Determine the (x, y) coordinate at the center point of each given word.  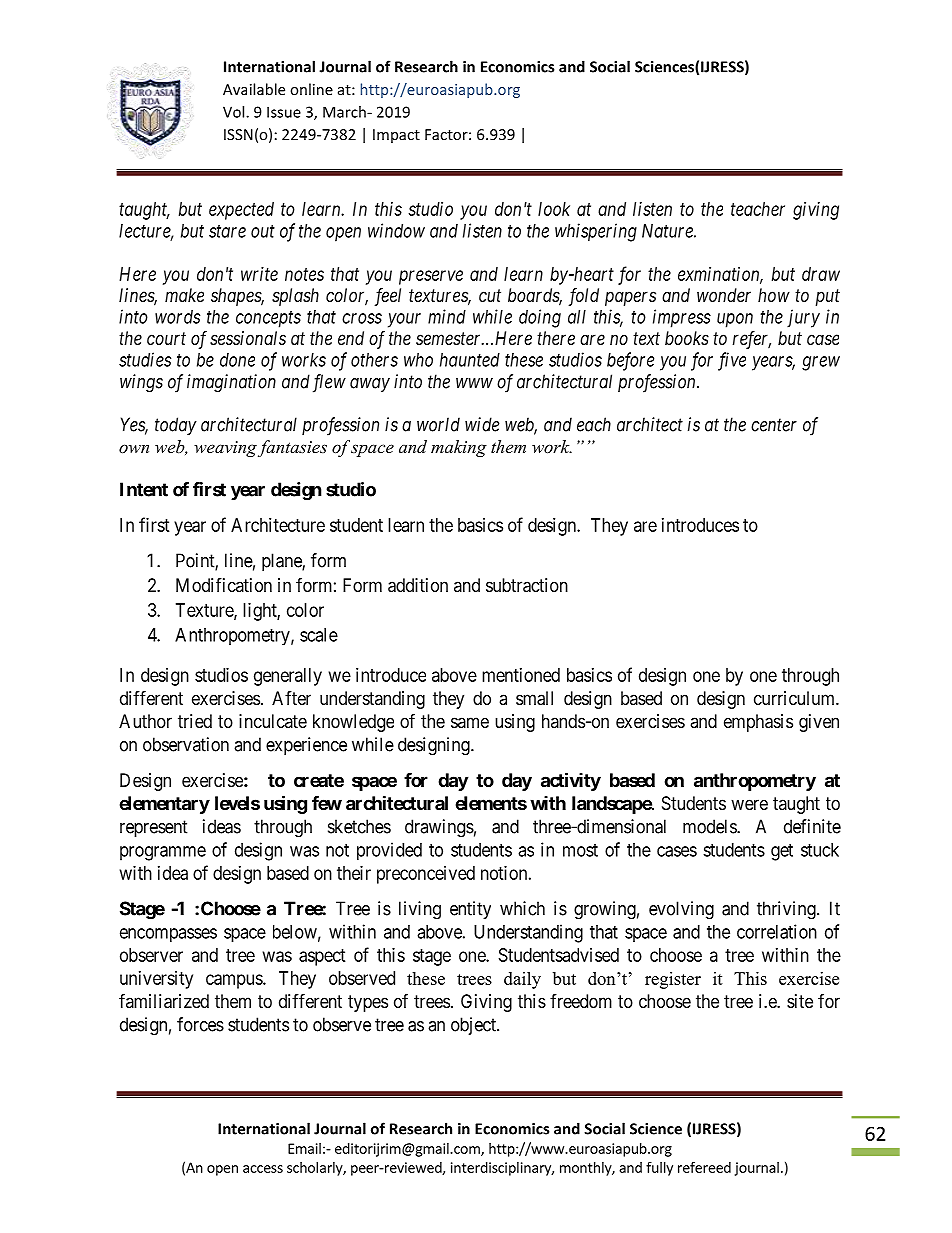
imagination (231, 383)
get (782, 852)
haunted (470, 360)
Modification (224, 585)
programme (163, 853)
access (263, 1169)
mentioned (521, 675)
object (474, 1026)
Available (254, 89)
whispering (596, 232)
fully (659, 1169)
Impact (396, 136)
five (732, 361)
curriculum (795, 698)
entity (470, 910)
